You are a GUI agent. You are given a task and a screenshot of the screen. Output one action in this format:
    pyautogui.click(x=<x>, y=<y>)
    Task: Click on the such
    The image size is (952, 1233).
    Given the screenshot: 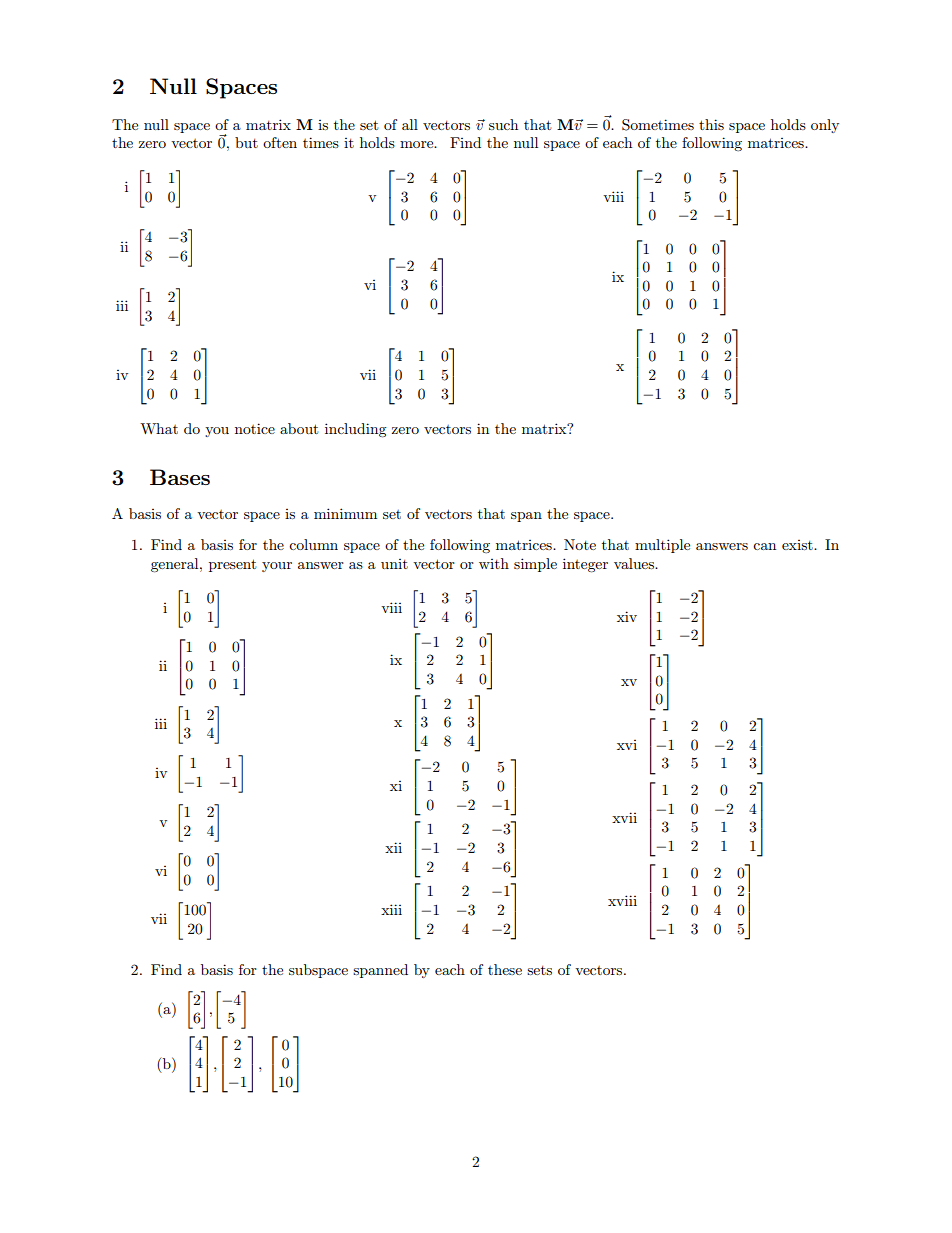 What is the action you would take?
    pyautogui.click(x=503, y=124)
